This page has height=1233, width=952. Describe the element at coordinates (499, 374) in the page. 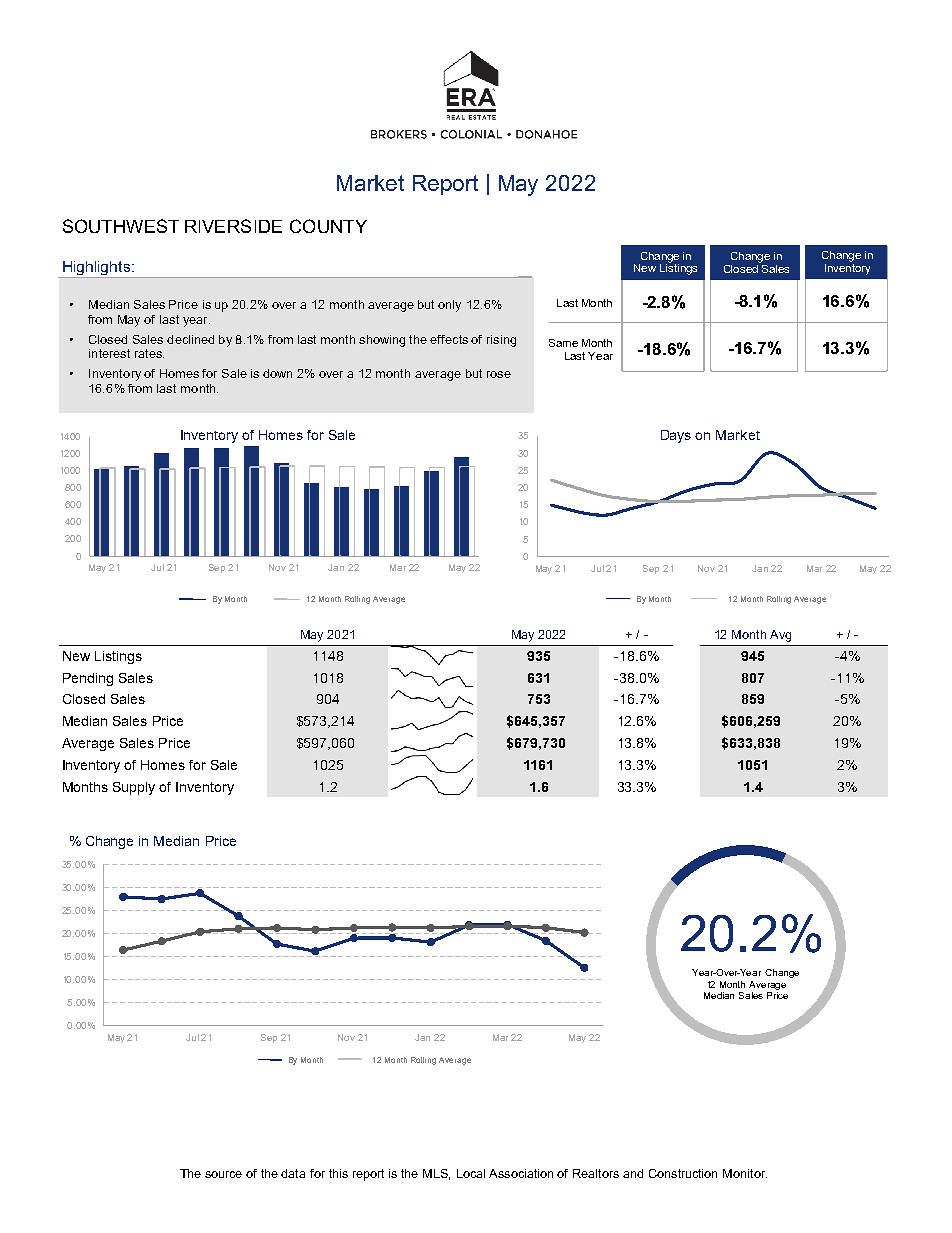

I see `rose` at that location.
